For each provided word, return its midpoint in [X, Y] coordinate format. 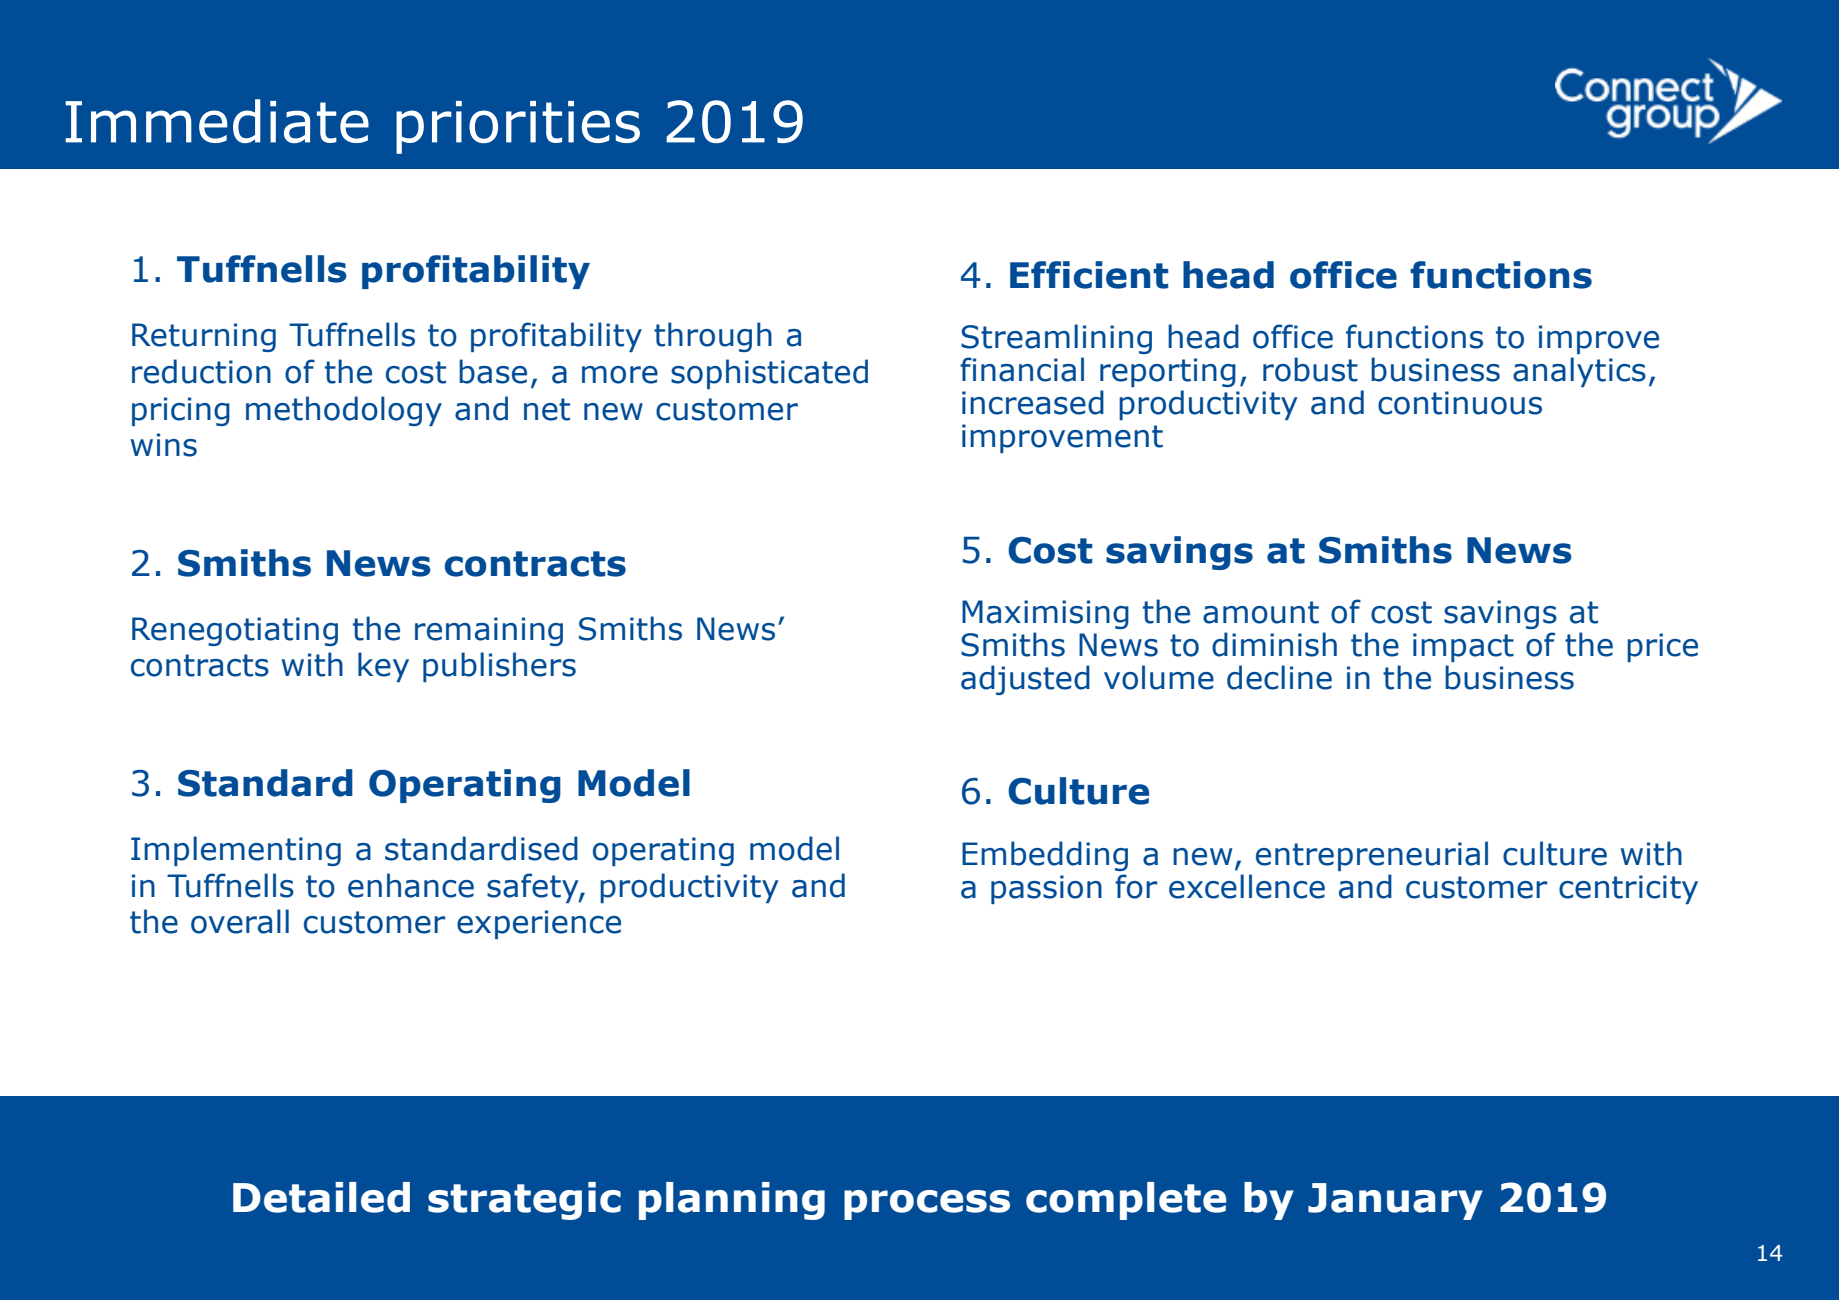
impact [1463, 647]
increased [1033, 402]
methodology [344, 411]
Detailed [321, 1197]
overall [240, 921]
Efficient [1089, 275]
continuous [1460, 403]
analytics [1579, 372]
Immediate [217, 121]
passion [1046, 889]
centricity [1628, 889]
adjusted [1025, 680]
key [383, 667]
